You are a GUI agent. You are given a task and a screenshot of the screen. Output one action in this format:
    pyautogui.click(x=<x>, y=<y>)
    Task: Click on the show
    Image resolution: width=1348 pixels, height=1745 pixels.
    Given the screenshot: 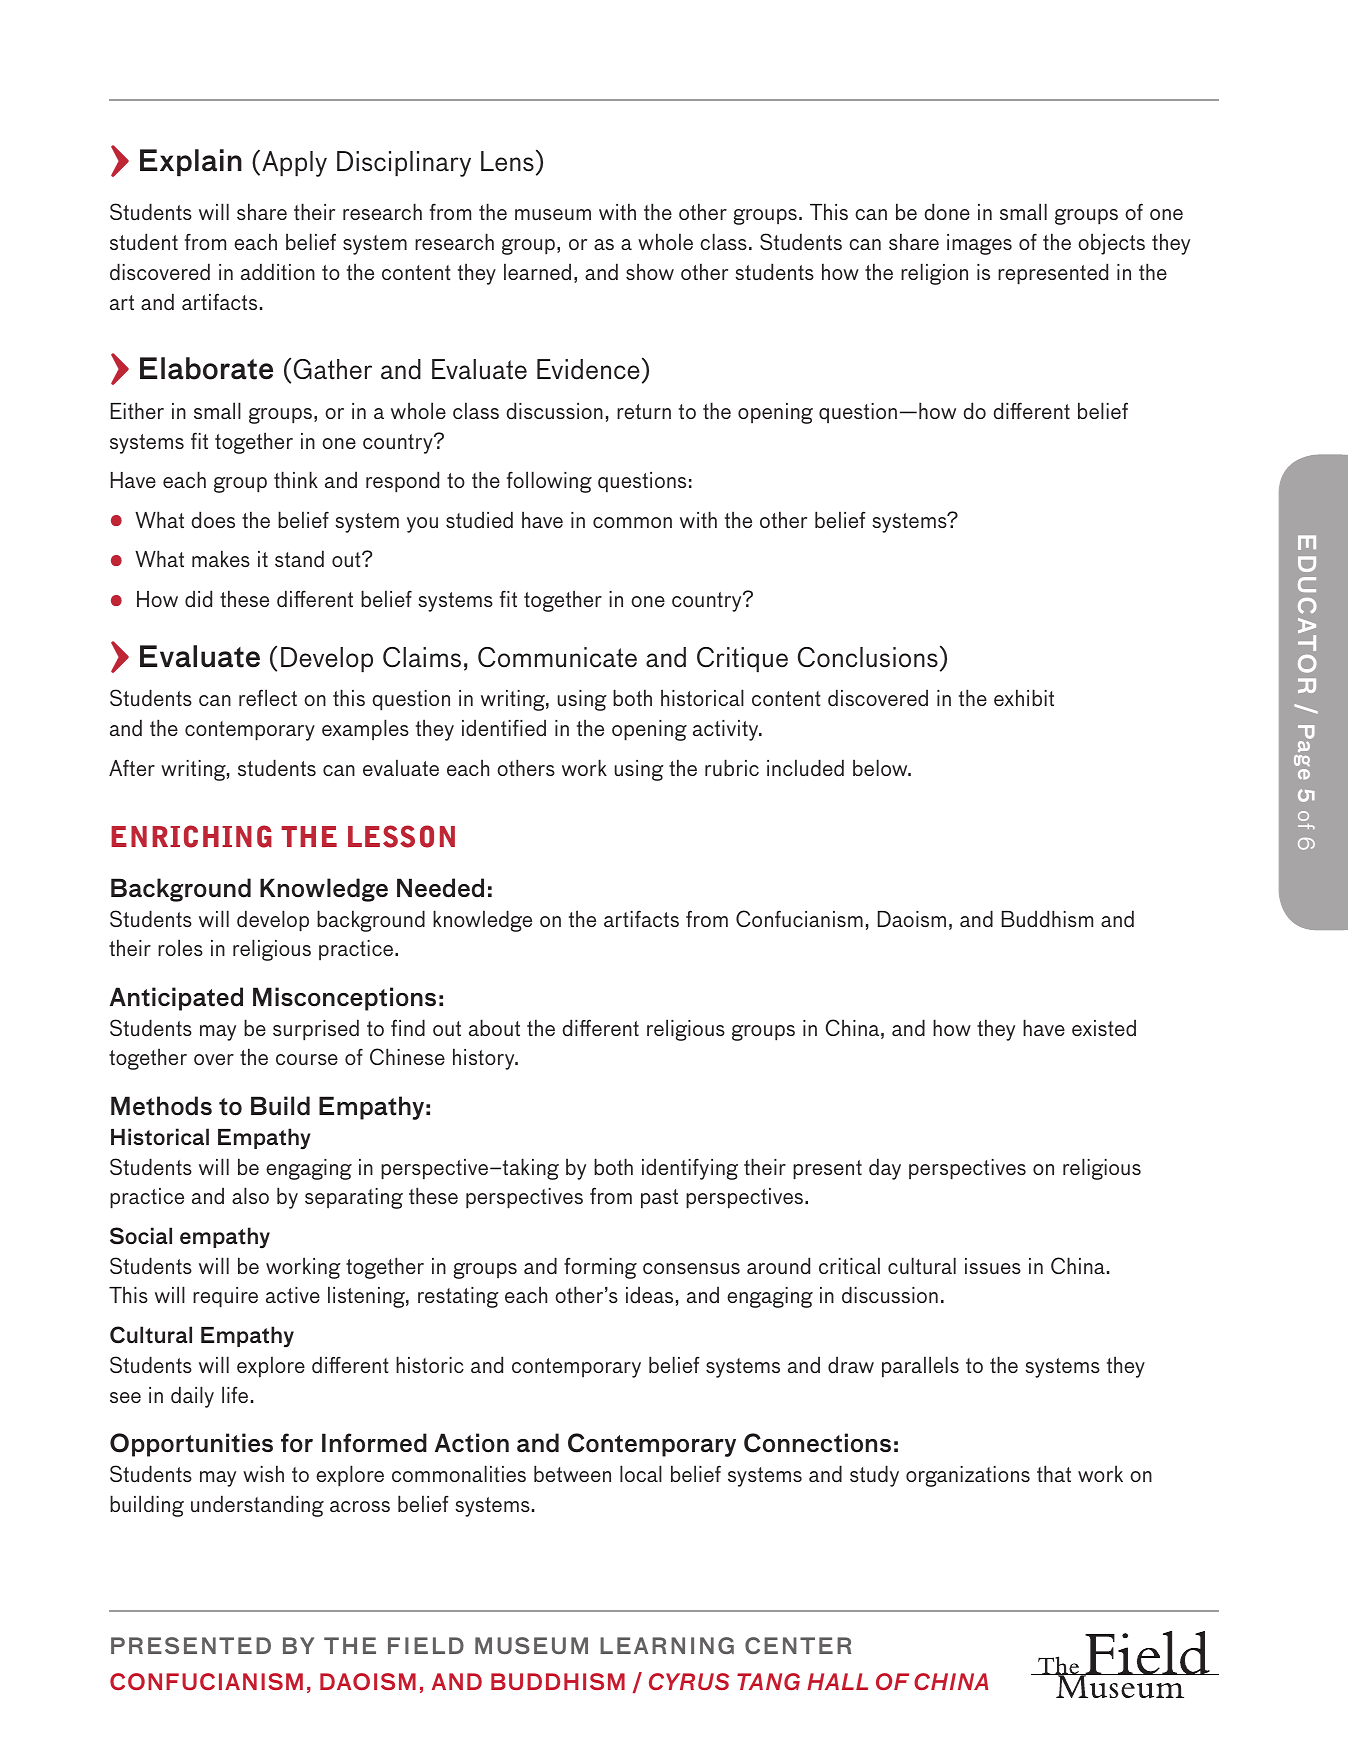 What is the action you would take?
    pyautogui.click(x=650, y=271)
